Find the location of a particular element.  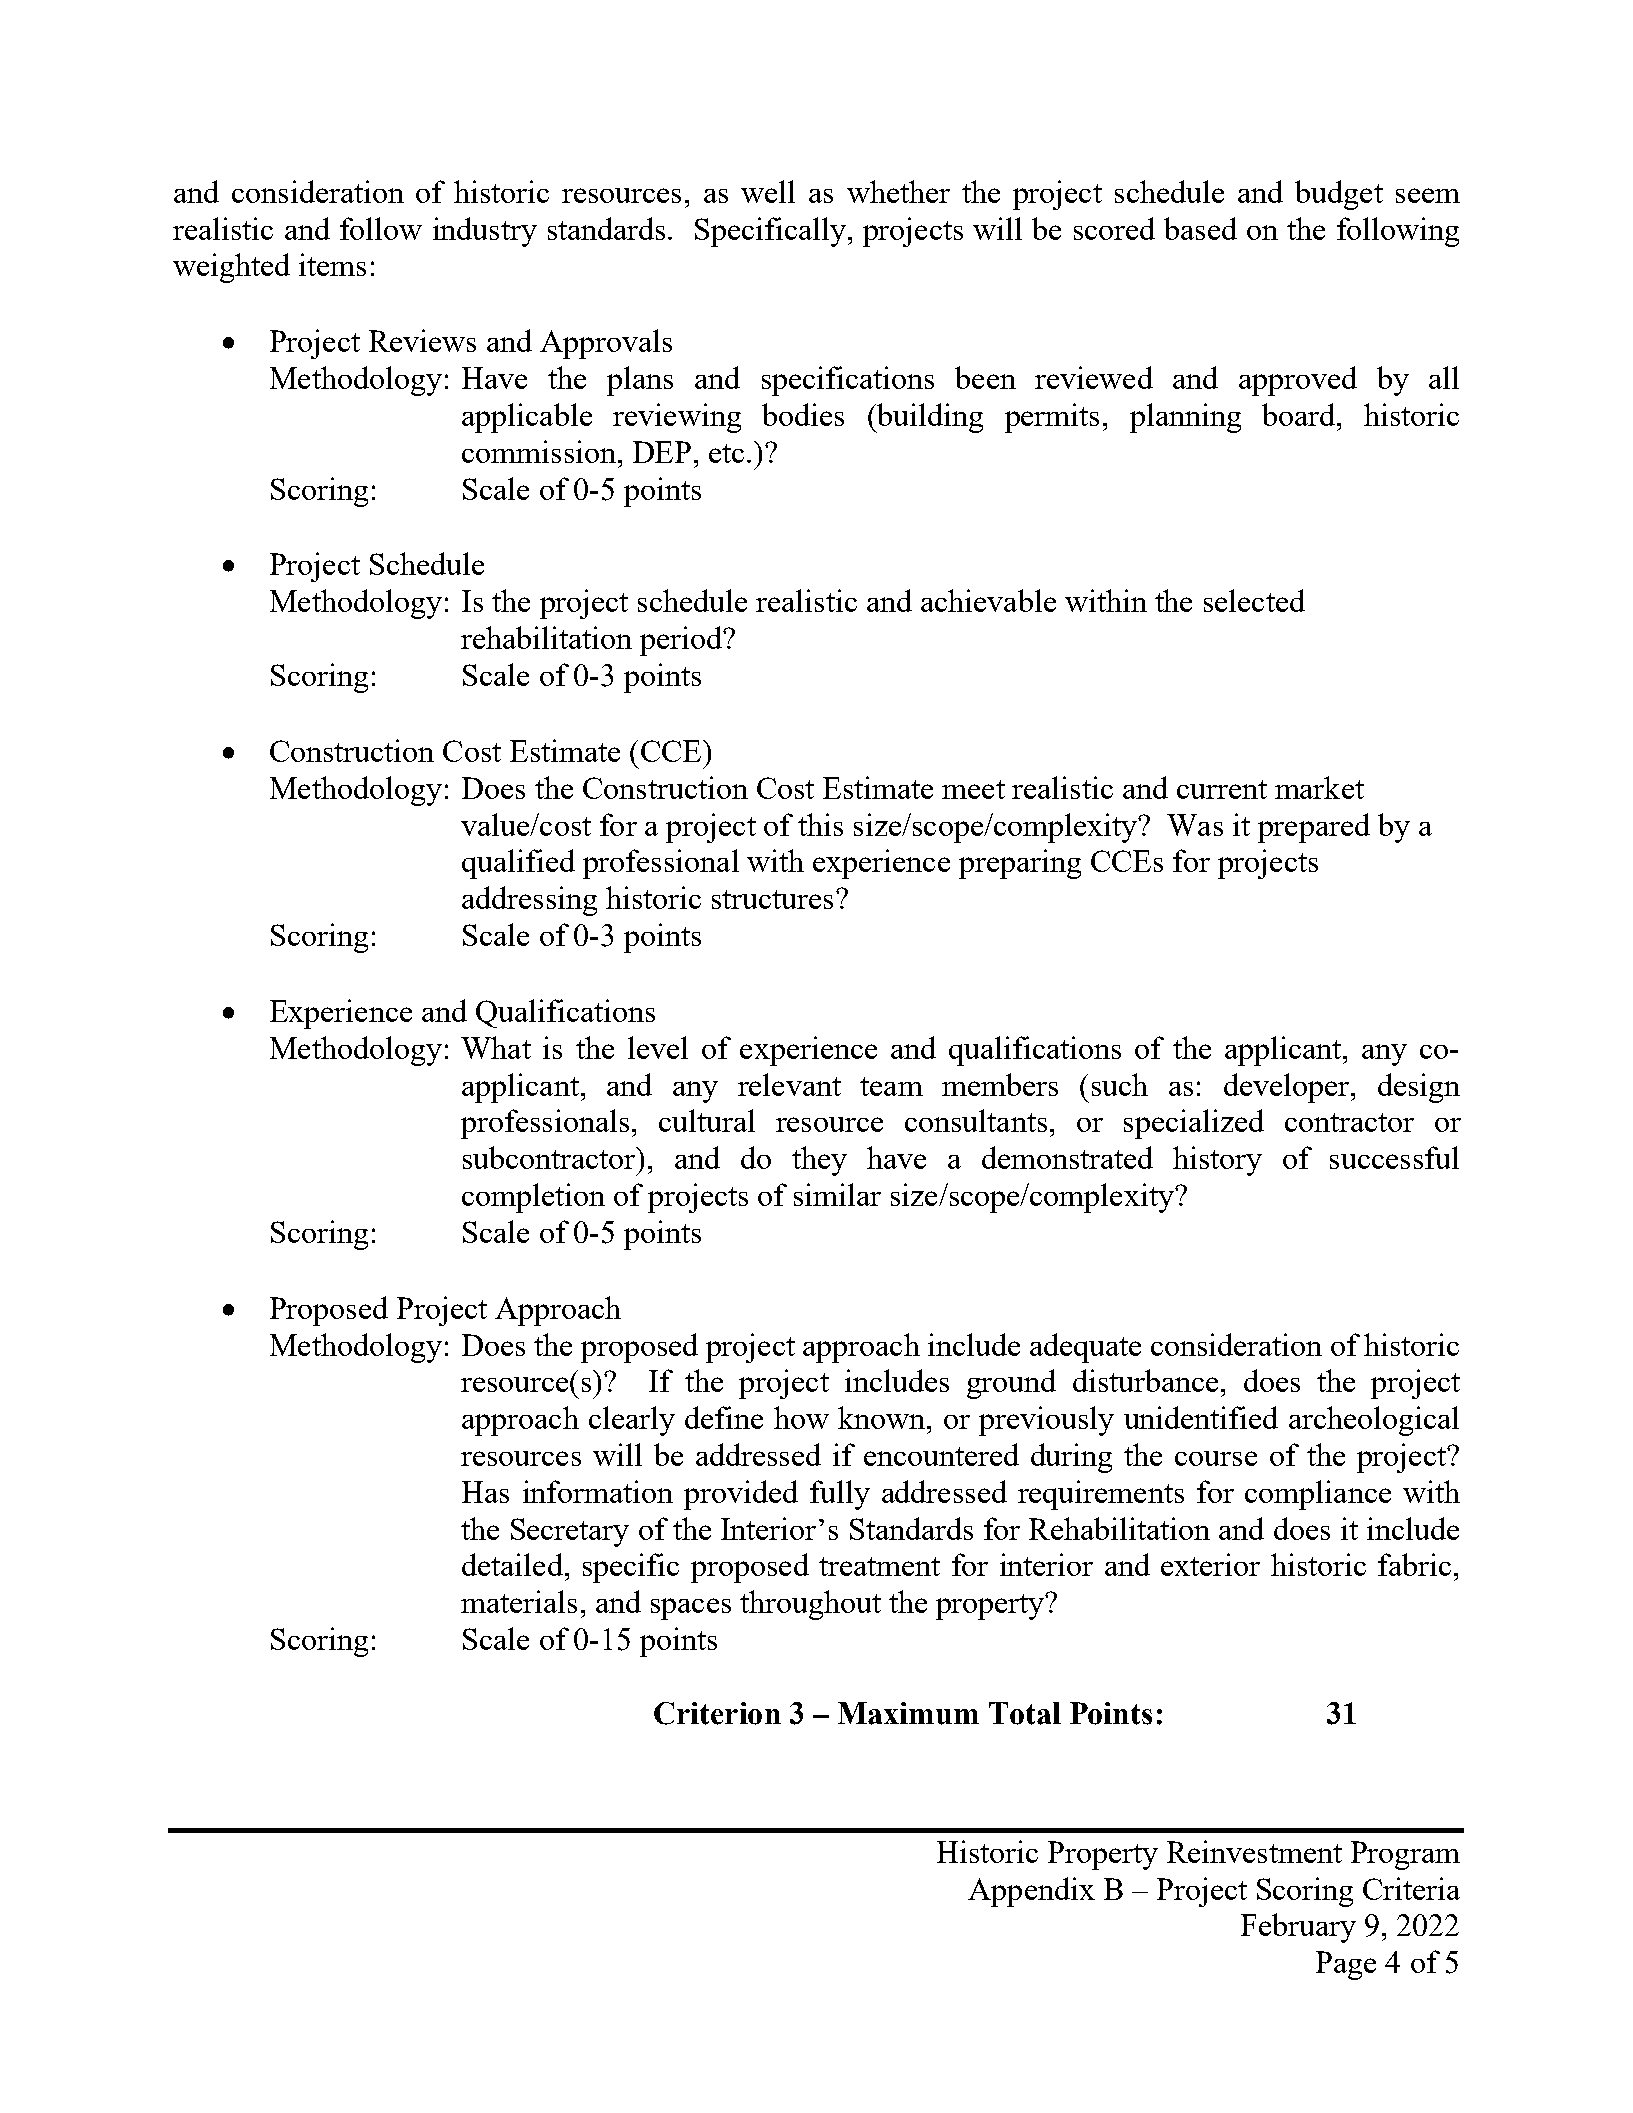

fully is located at coordinates (840, 1495).
